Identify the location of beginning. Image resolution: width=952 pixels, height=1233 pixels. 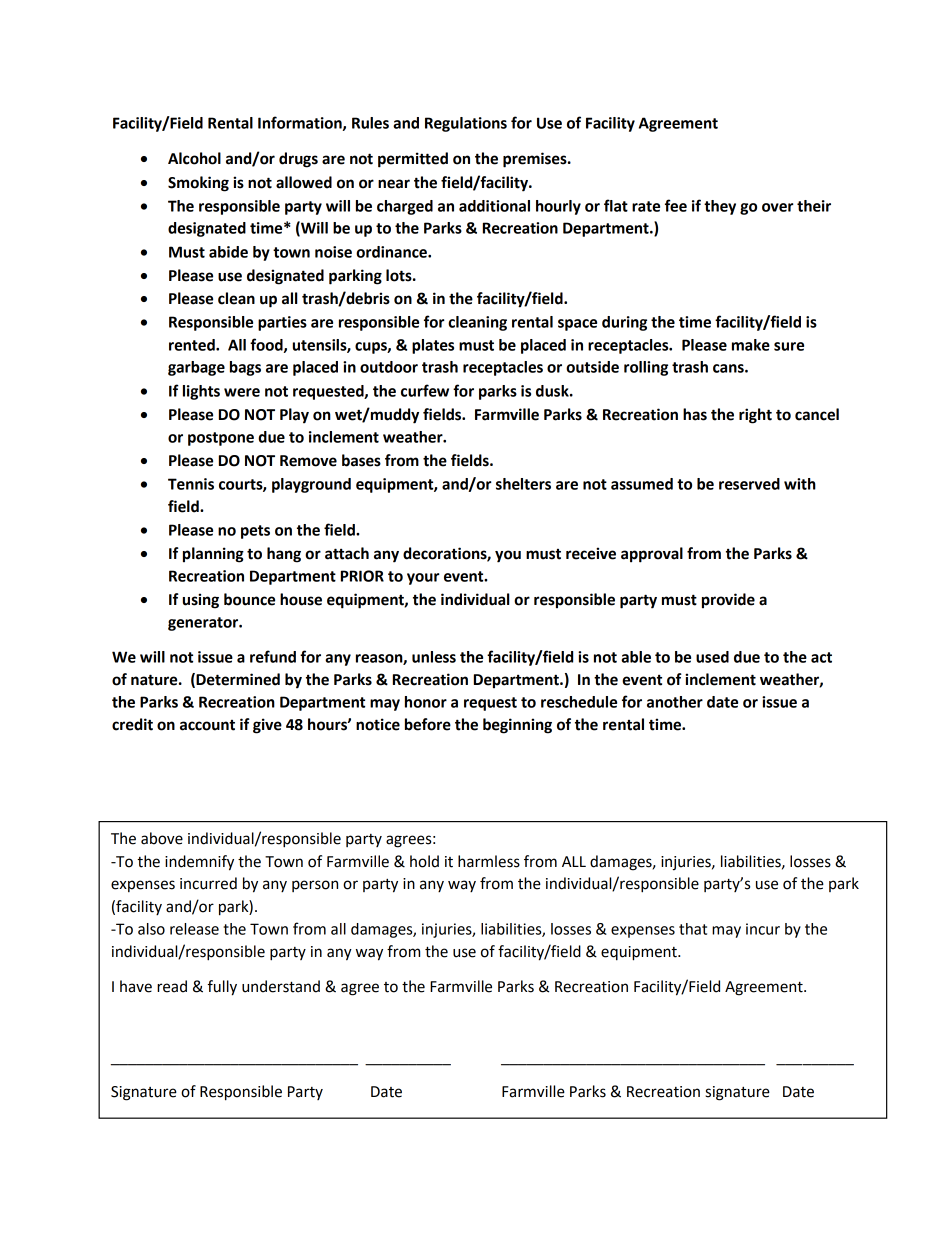
(517, 726).
